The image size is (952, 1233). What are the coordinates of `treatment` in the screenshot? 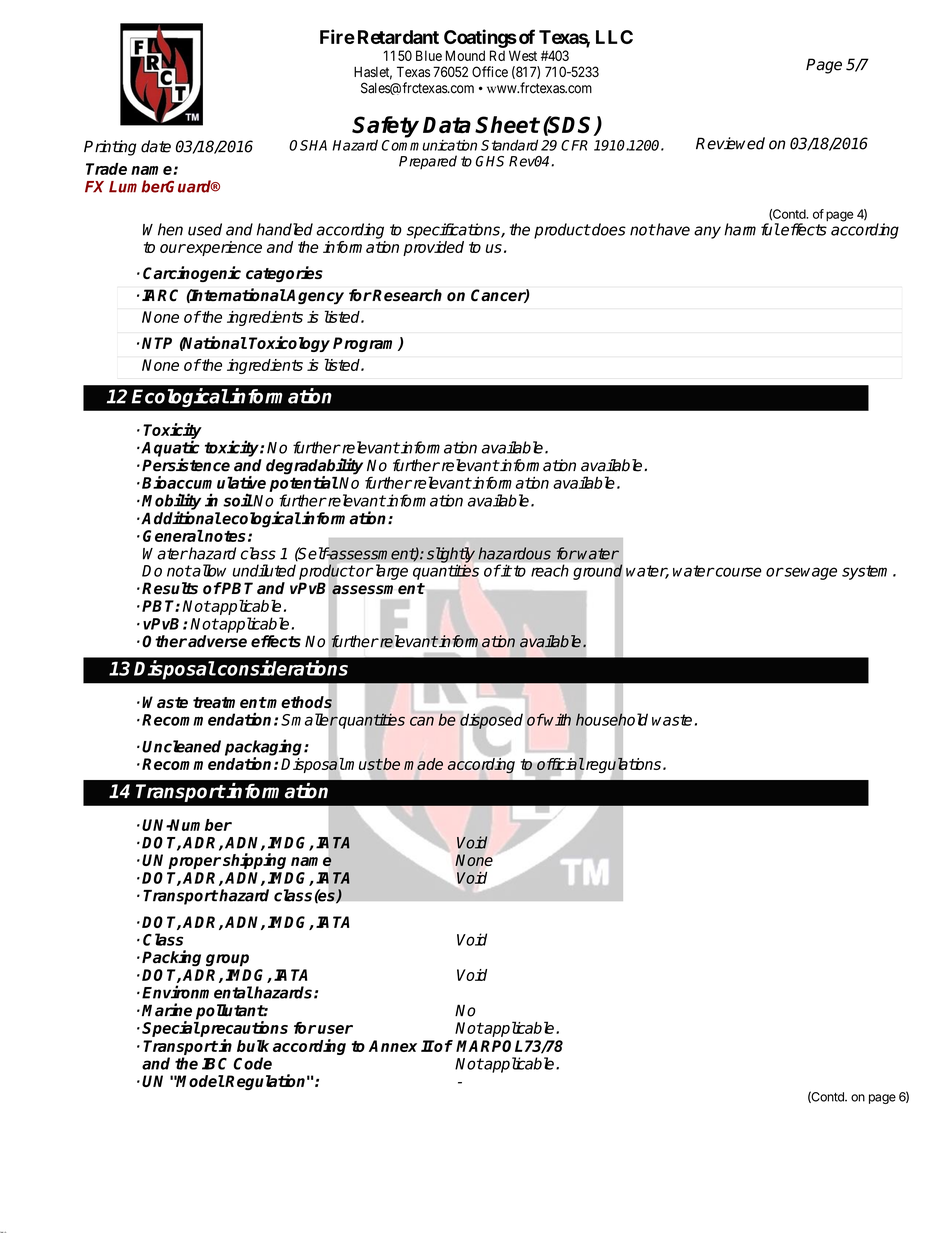 It's located at (230, 702).
